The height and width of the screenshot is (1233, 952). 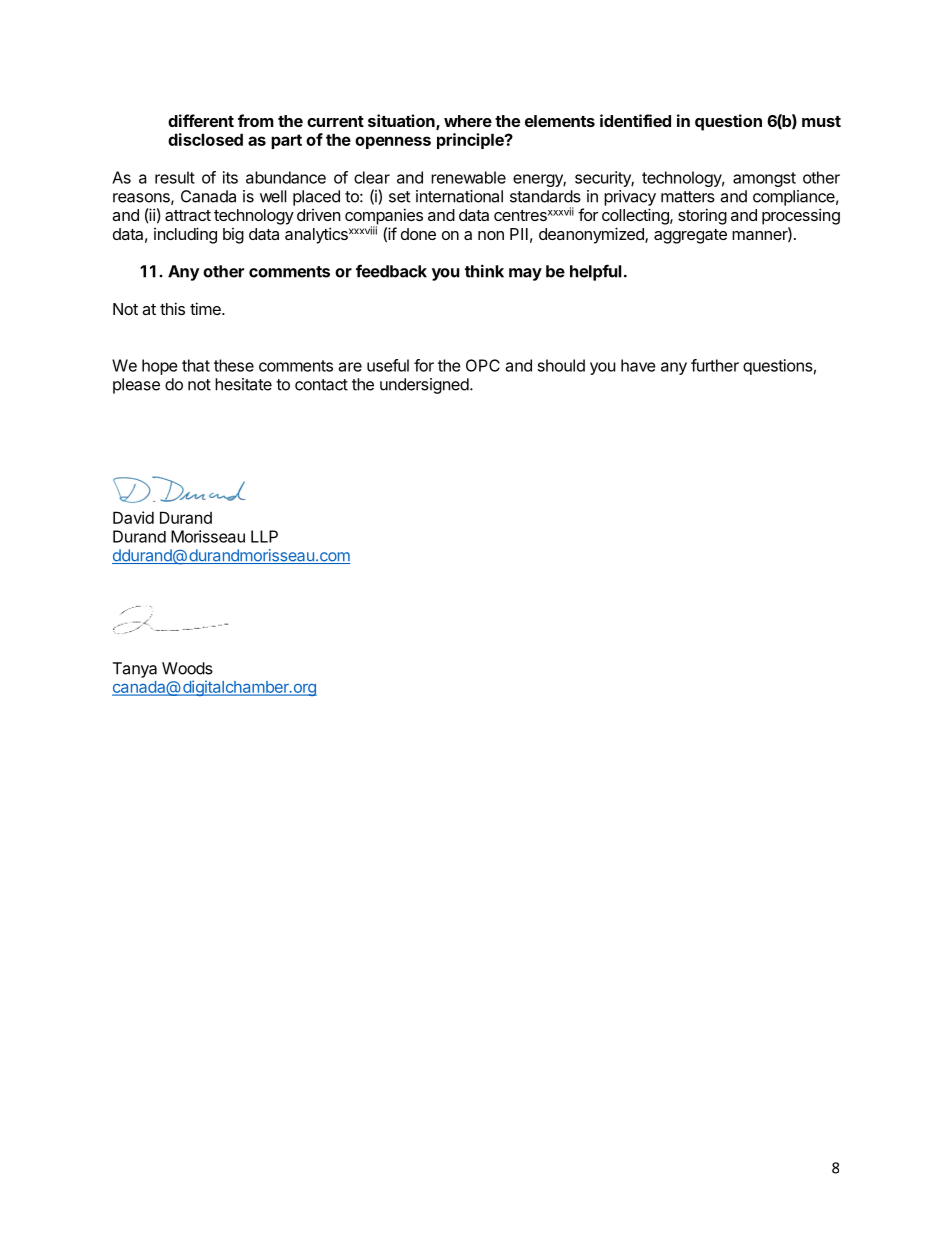 I want to click on must, so click(x=821, y=121).
